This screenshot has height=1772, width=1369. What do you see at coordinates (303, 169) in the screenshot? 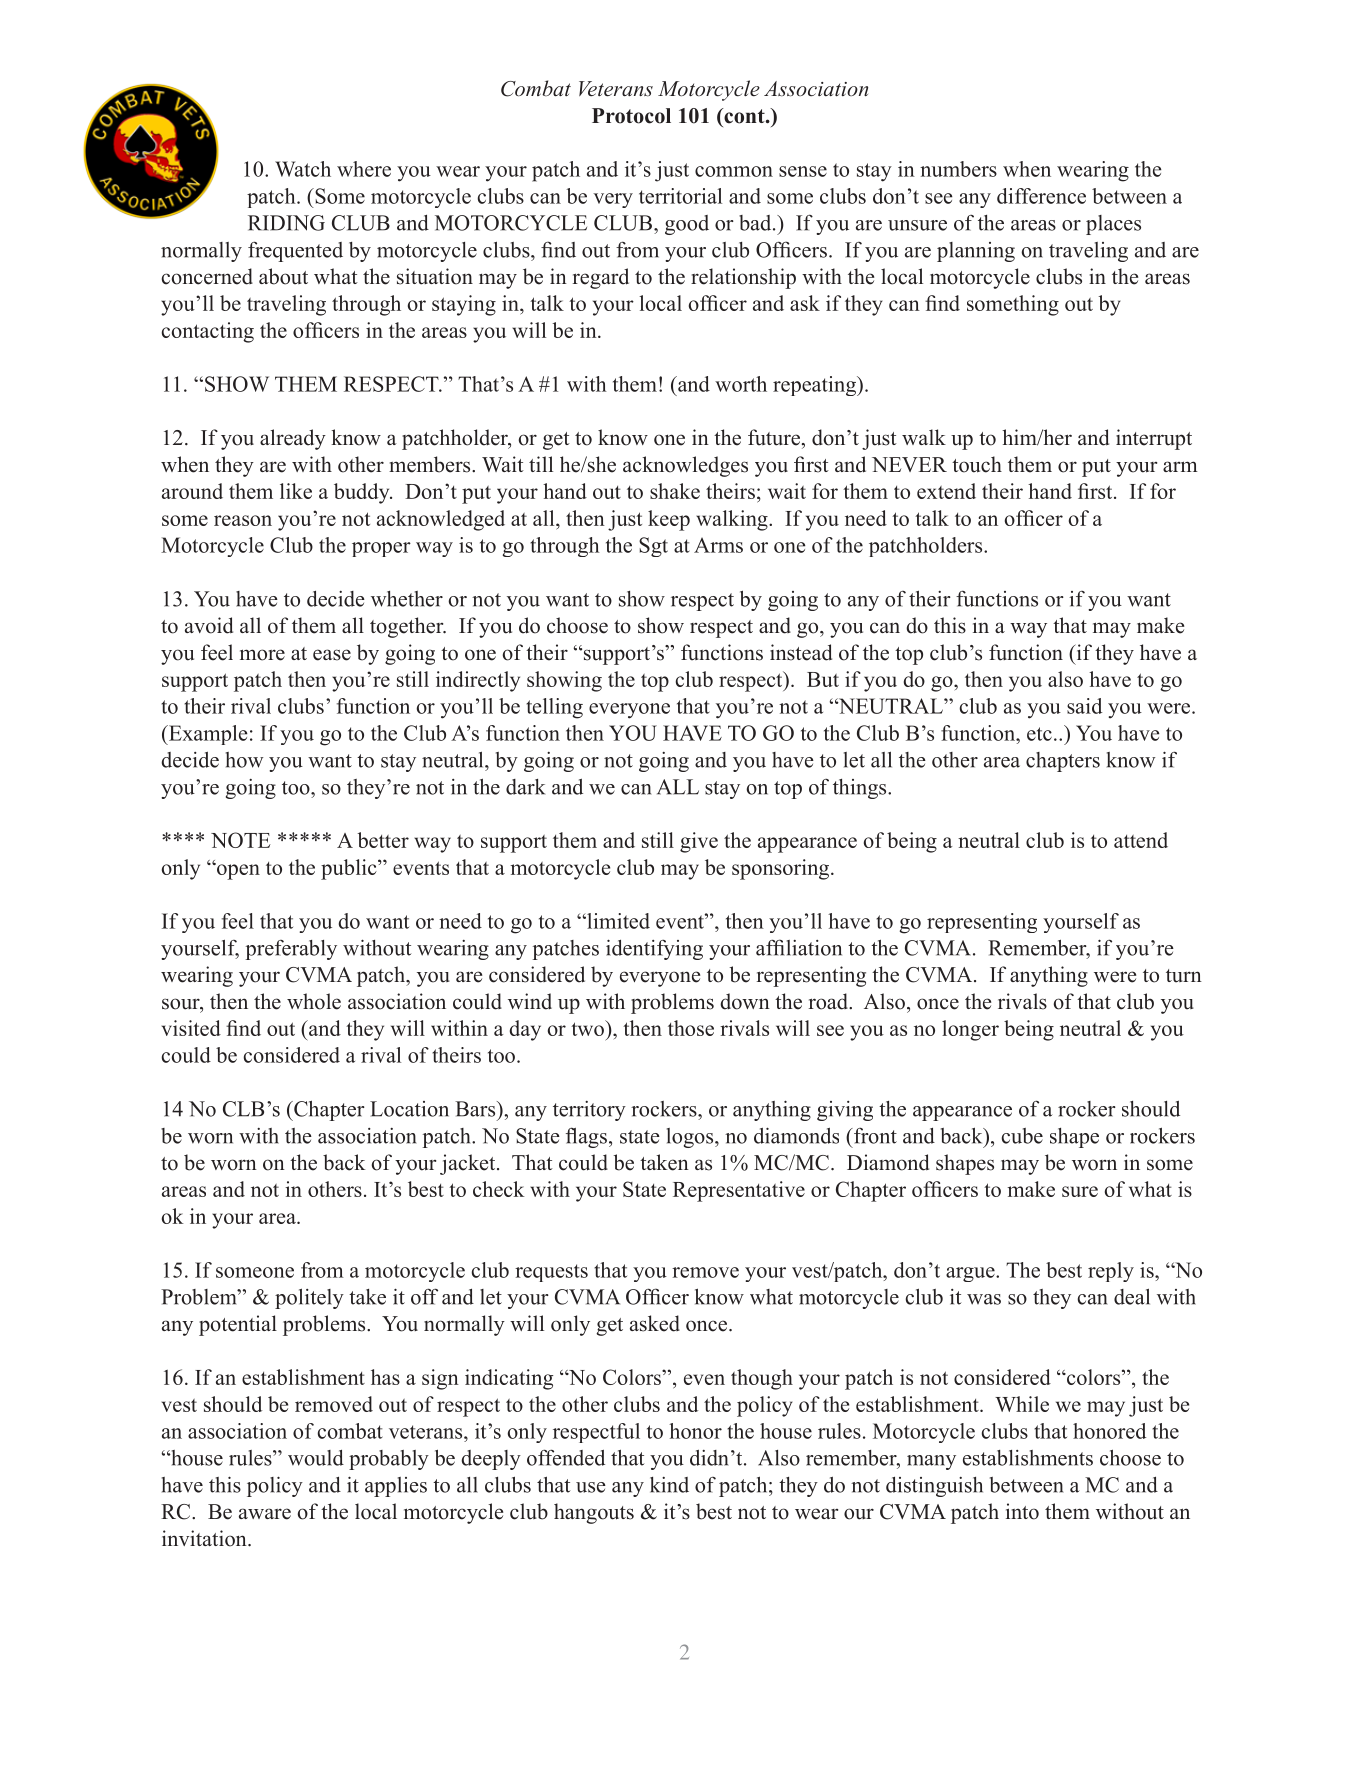
I see `Watch` at bounding box center [303, 169].
